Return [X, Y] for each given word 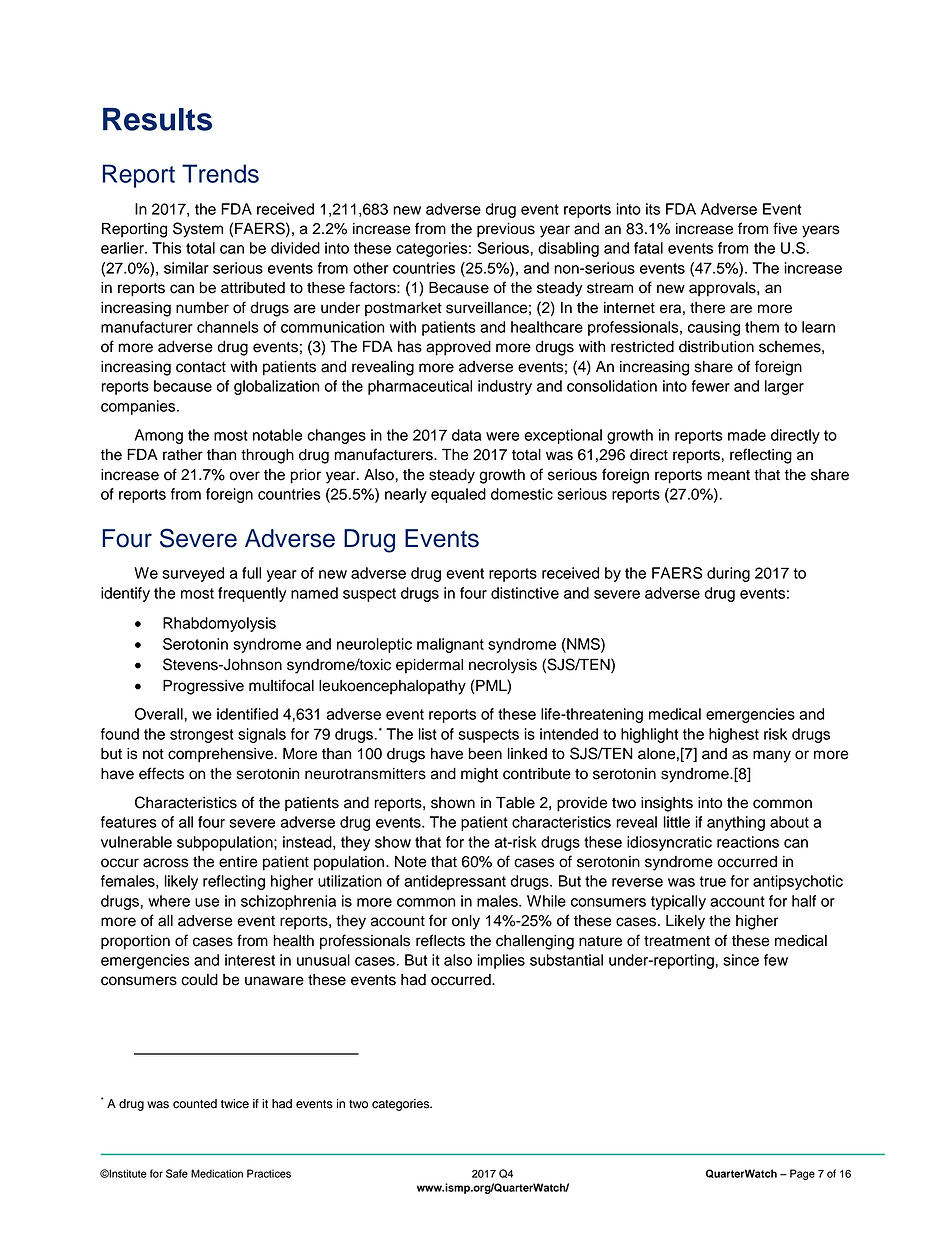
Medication [217, 1173]
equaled [458, 495]
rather [183, 455]
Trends [220, 173]
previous [506, 230]
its [653, 209]
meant [728, 475]
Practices [269, 1173]
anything [736, 823]
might [479, 775]
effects [161, 773]
